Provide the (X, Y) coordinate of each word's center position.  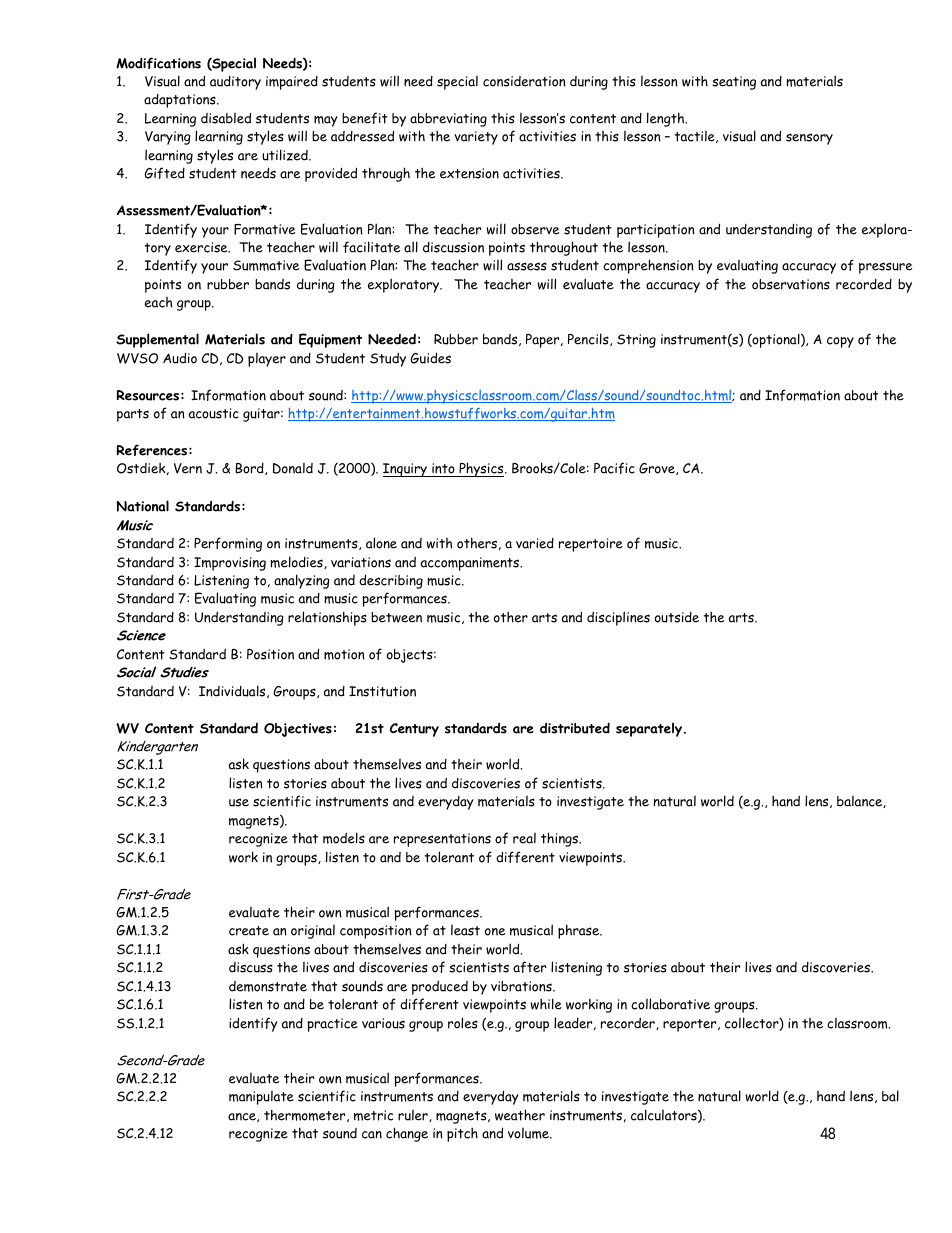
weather (520, 1115)
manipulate (261, 1098)
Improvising (230, 564)
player (267, 360)
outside (677, 617)
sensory (809, 139)
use (239, 802)
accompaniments (471, 564)
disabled (226, 118)
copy (840, 342)
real (524, 838)
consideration (524, 81)
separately (650, 730)
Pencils (589, 339)
